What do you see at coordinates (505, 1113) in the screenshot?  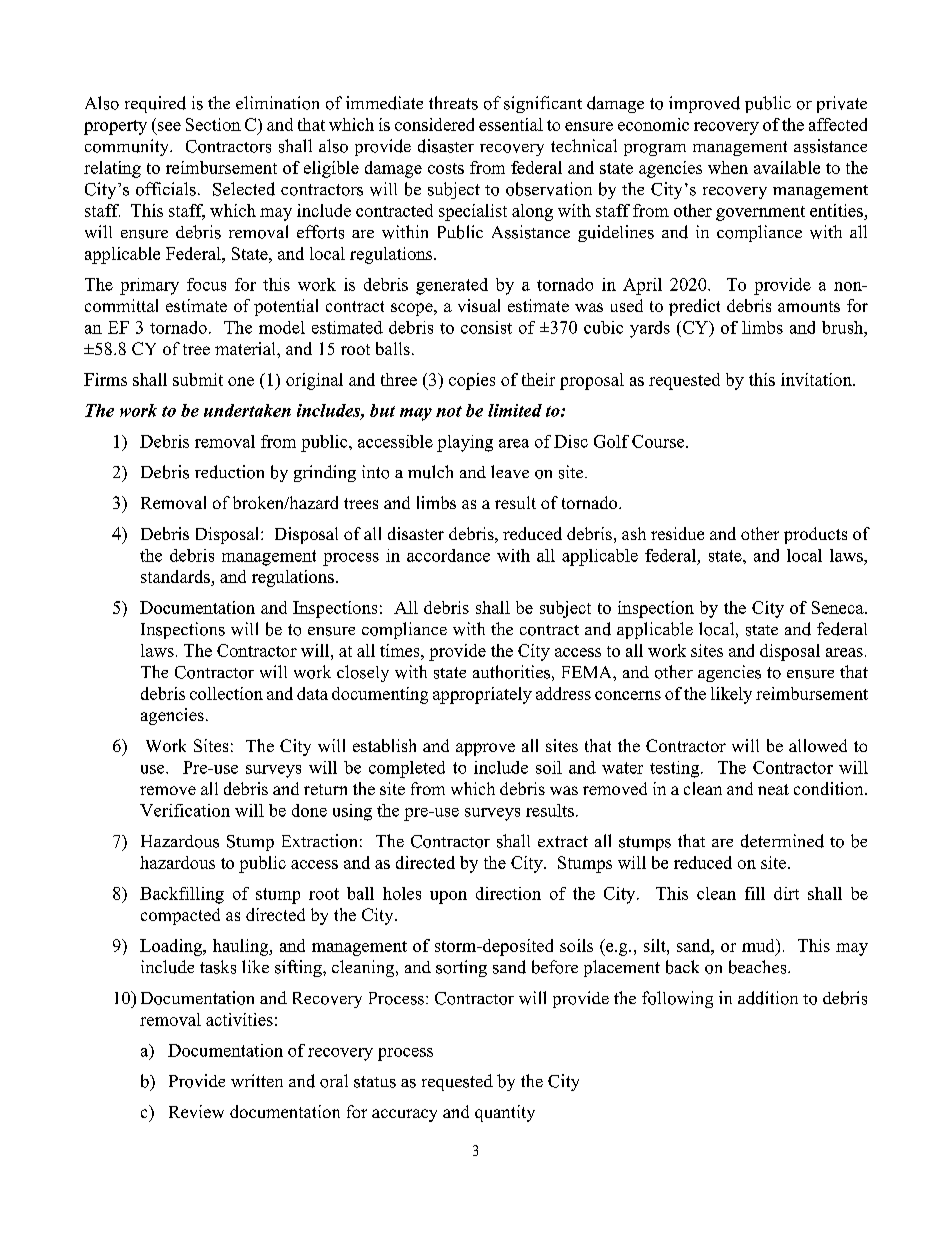 I see `quantity` at bounding box center [505, 1113].
